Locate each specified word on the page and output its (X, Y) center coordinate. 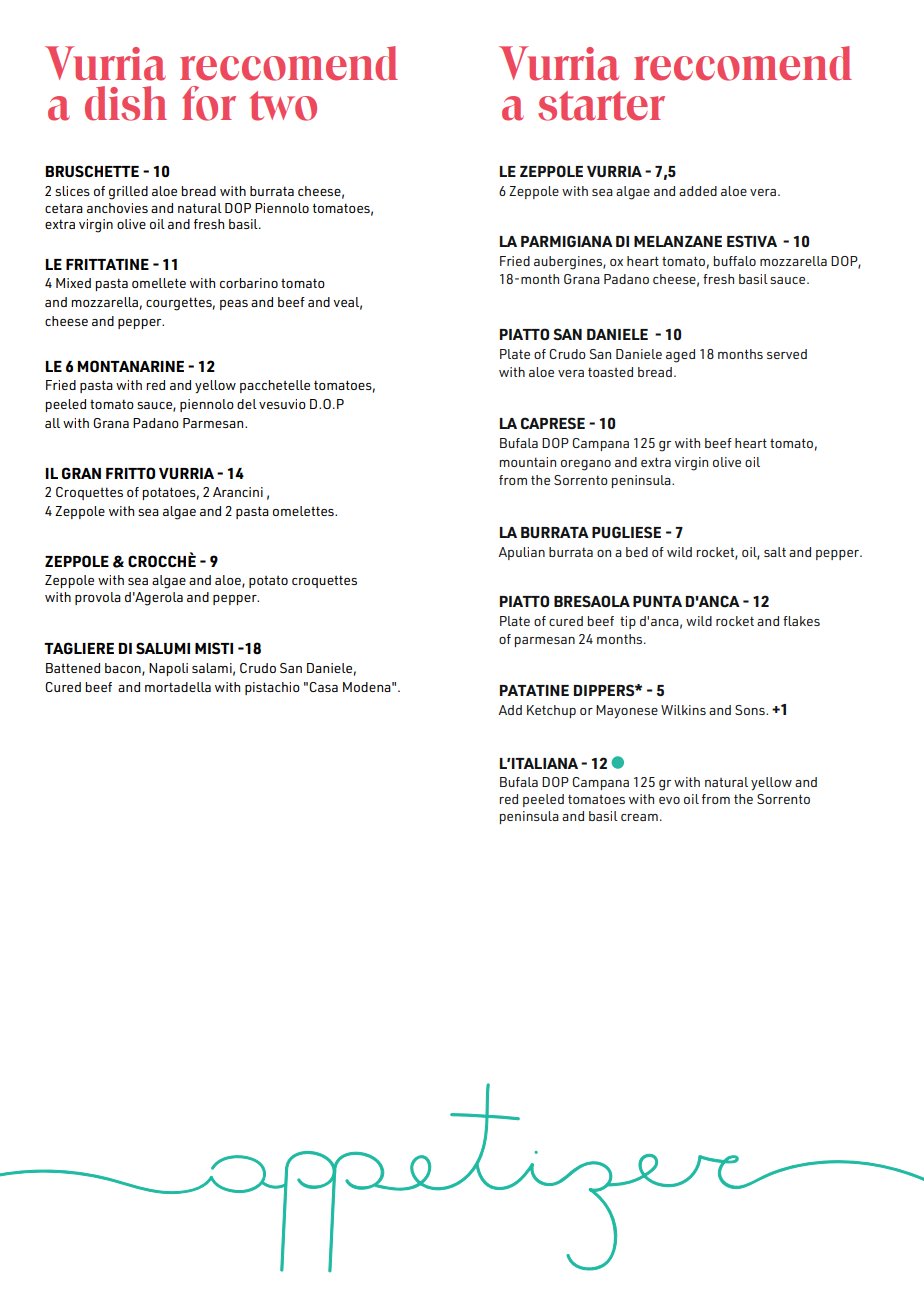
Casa (323, 687)
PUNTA (657, 601)
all (52, 423)
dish (126, 103)
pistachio (272, 688)
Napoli (168, 669)
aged (680, 356)
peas (234, 305)
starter (601, 106)
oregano (586, 465)
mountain (527, 462)
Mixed (73, 283)
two (283, 106)
